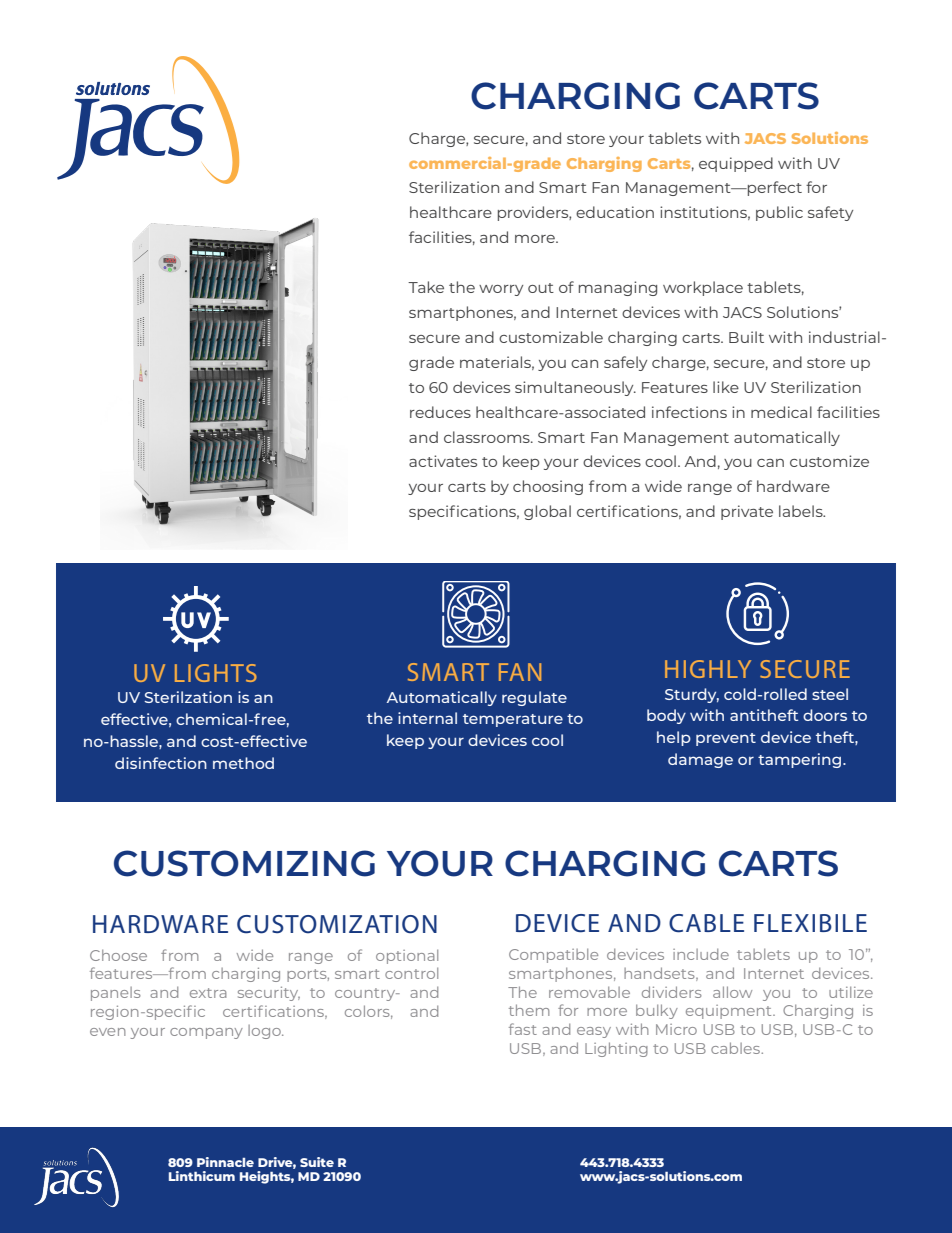  Describe the element at coordinates (676, 1029) in the image. I see `Micro` at that location.
